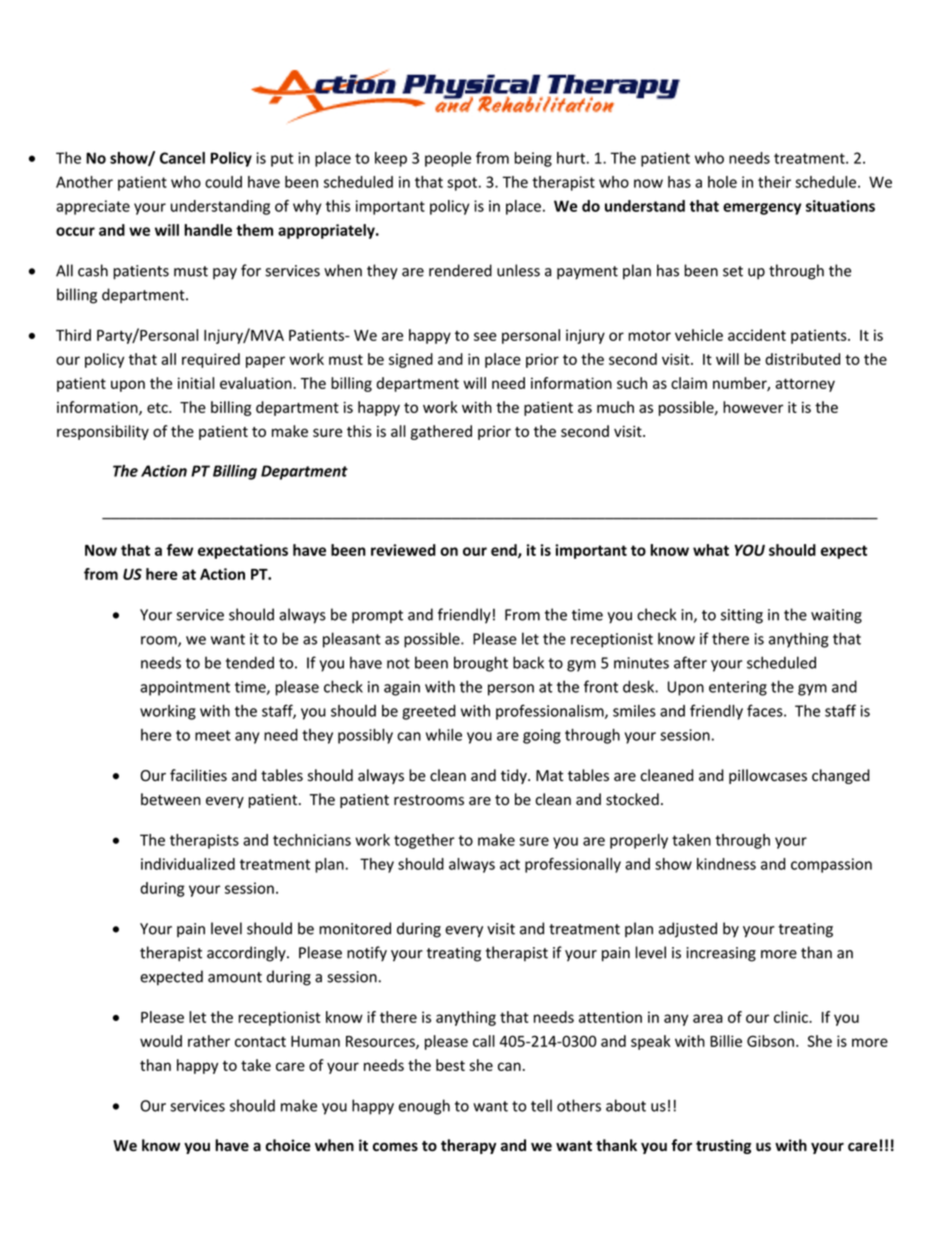  Describe the element at coordinates (424, 841) in the page. I see `together` at that location.
